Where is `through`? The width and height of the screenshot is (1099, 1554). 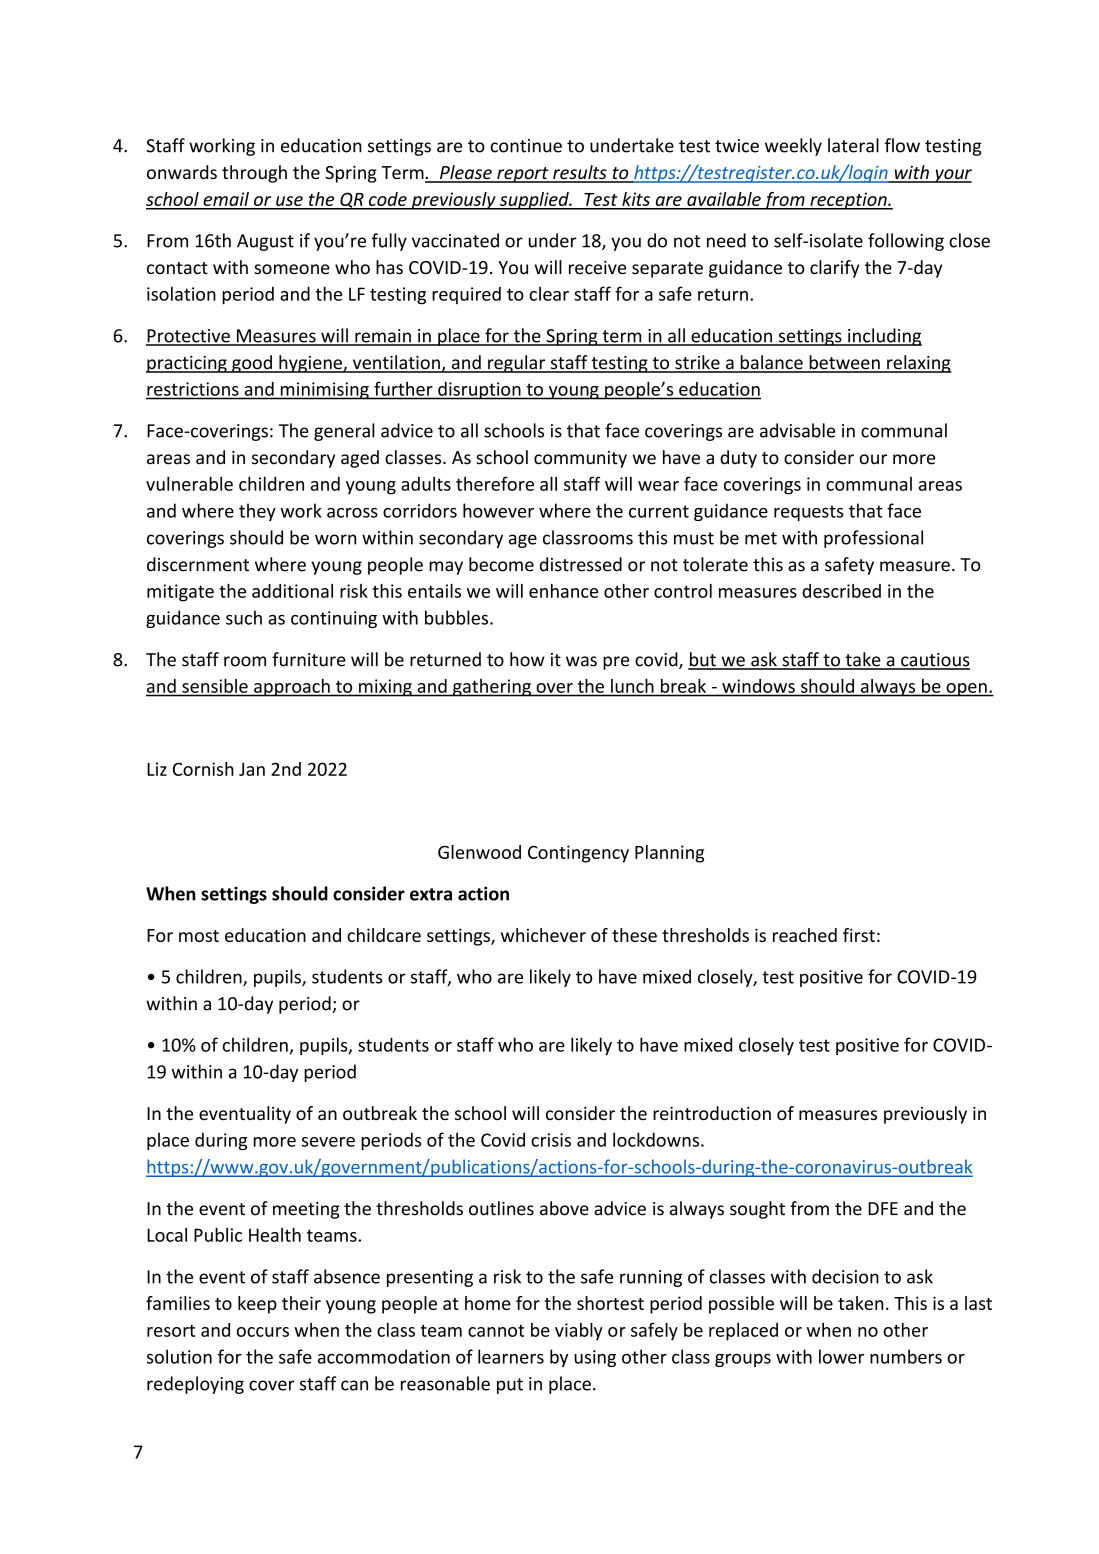 through is located at coordinates (254, 174).
